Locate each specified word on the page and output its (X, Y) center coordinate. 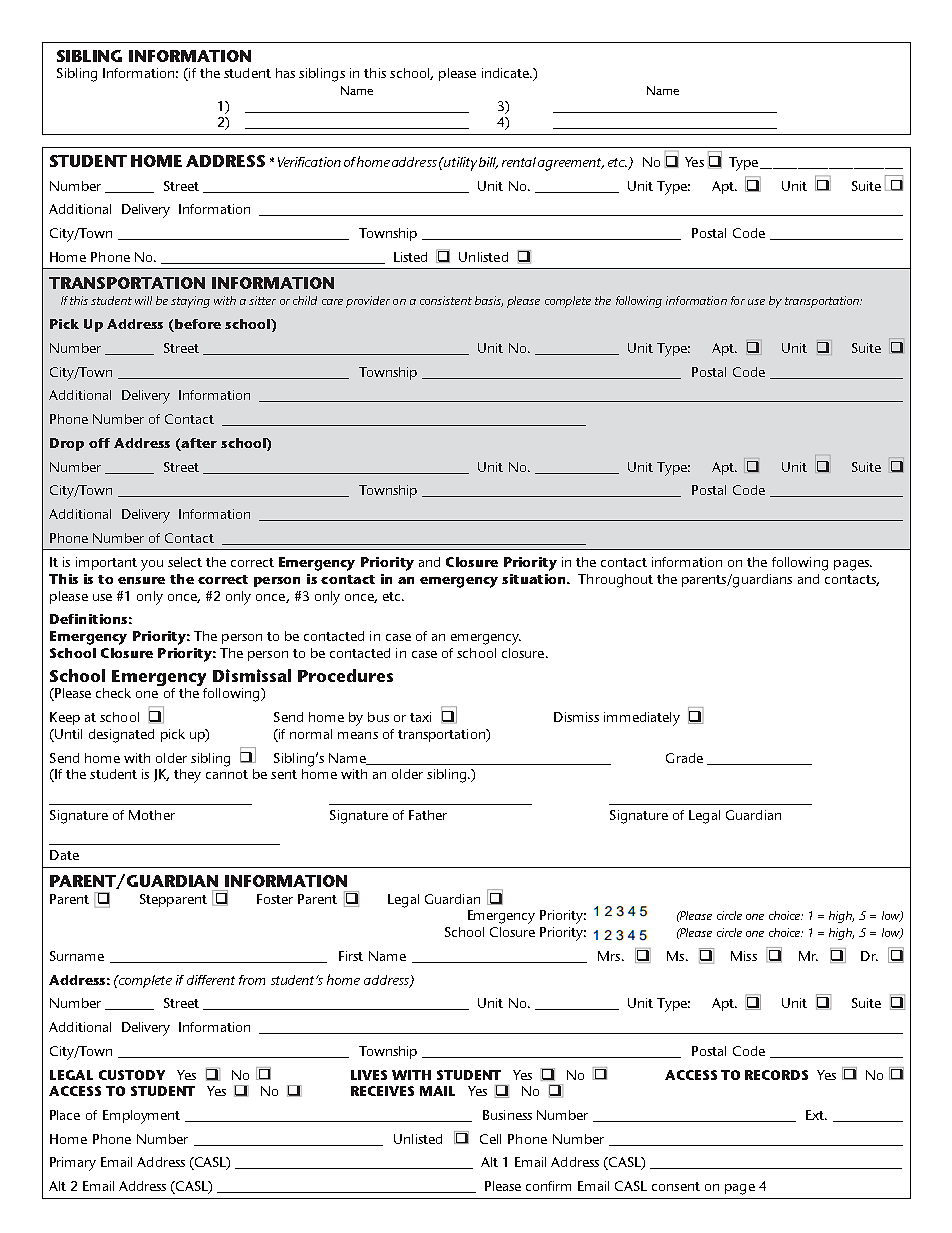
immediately (642, 719)
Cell (490, 1139)
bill (488, 163)
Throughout (615, 581)
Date (64, 855)
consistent (446, 300)
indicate (506, 73)
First (351, 956)
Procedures (345, 675)
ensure (141, 580)
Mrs (610, 956)
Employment (141, 1117)
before (197, 325)
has (285, 73)
